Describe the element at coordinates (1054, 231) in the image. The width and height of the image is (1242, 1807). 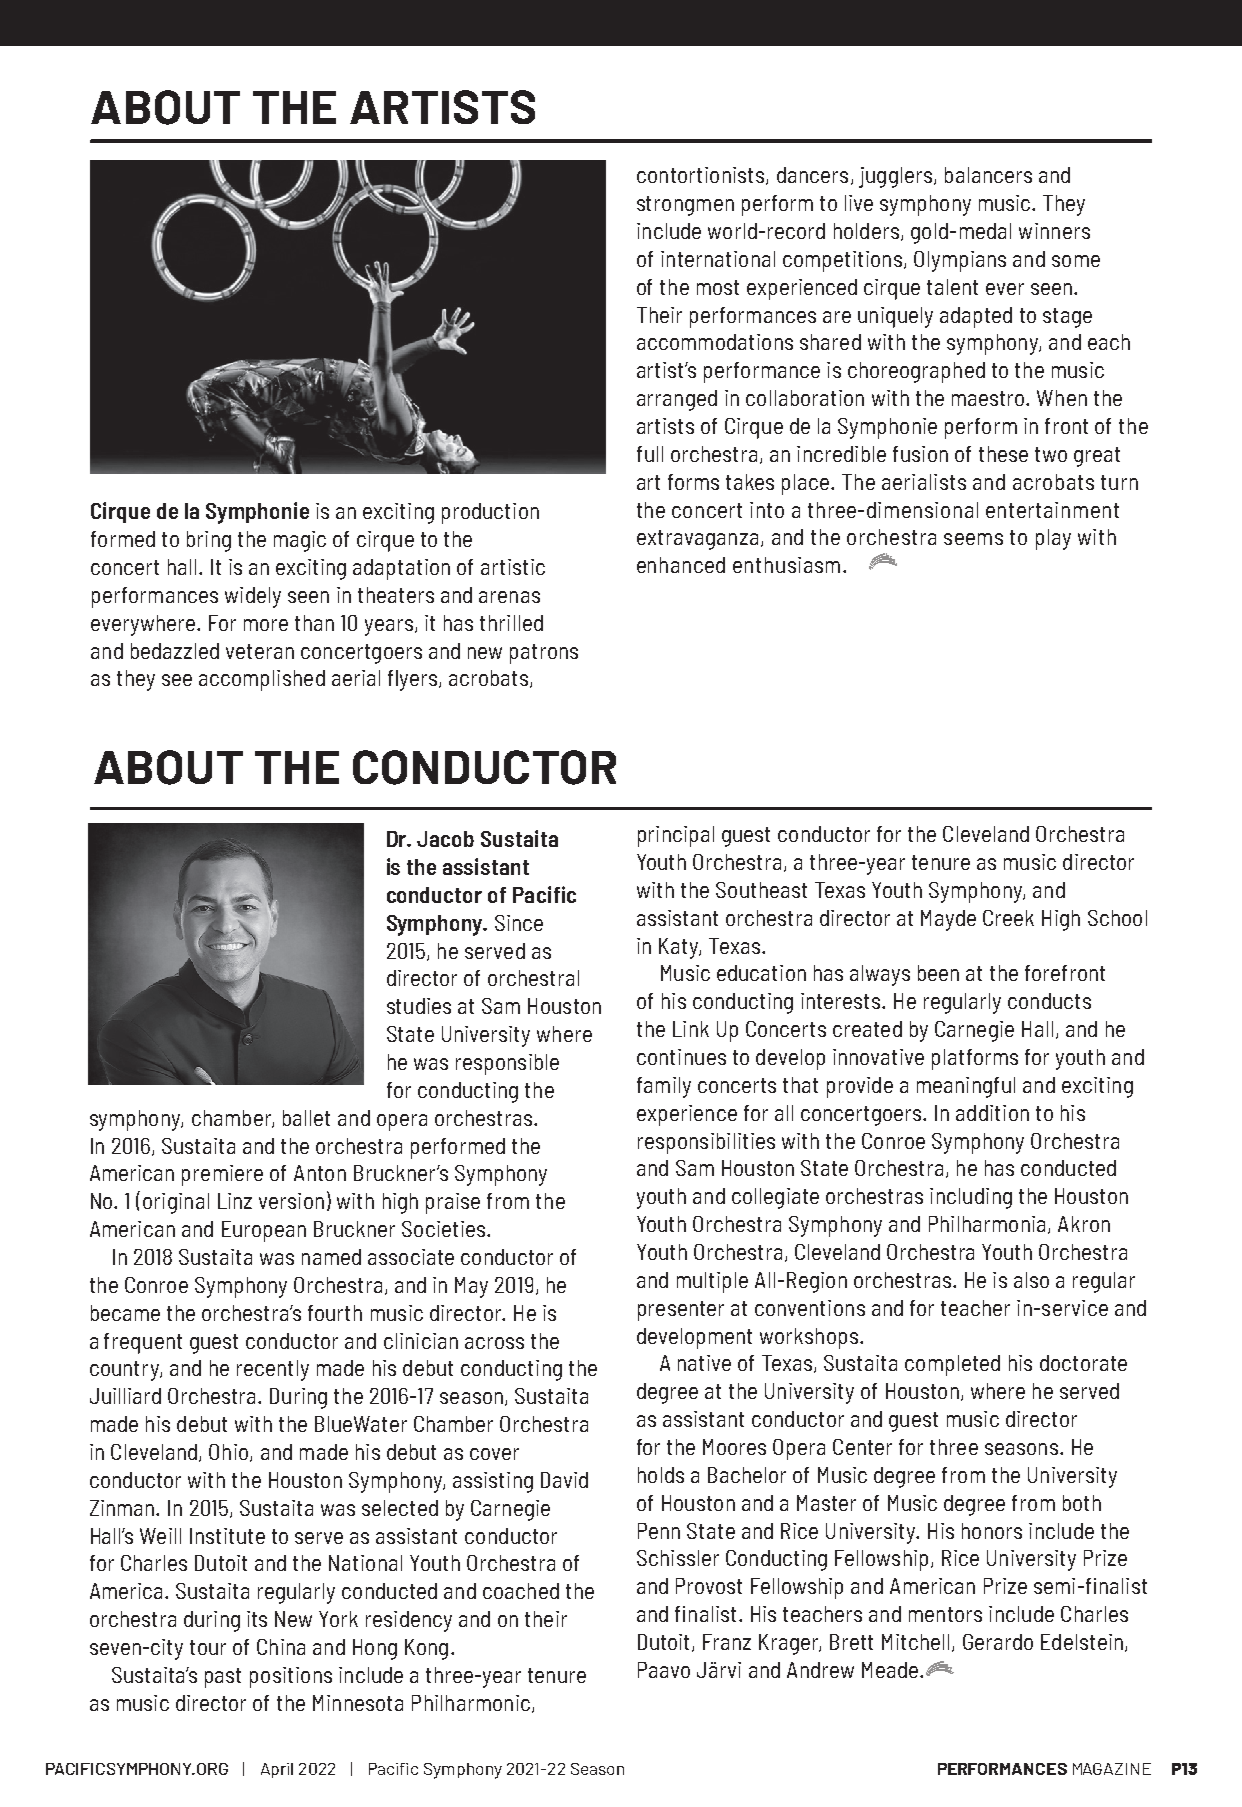
I see `winners` at that location.
